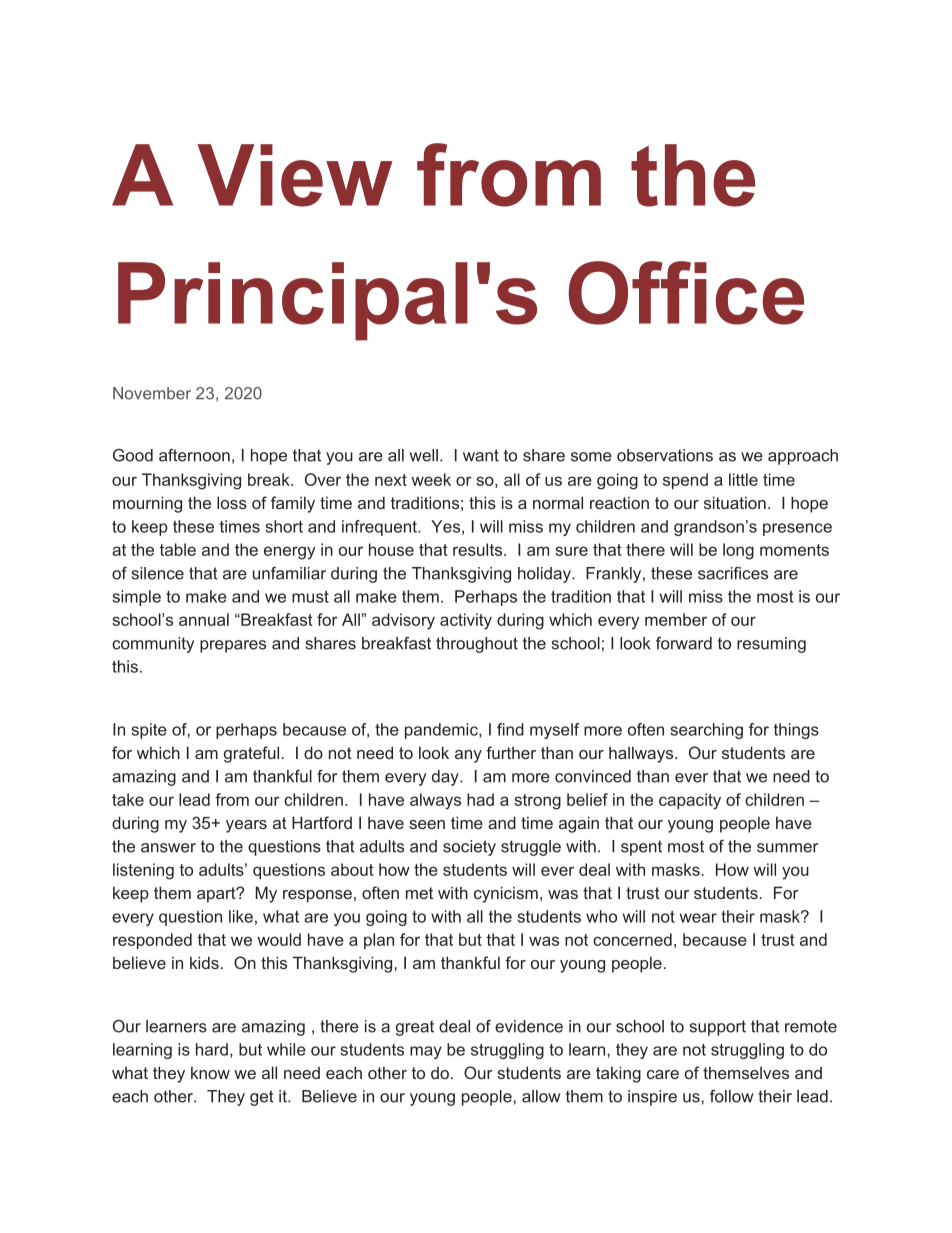 The width and height of the screenshot is (952, 1233). What do you see at coordinates (665, 455) in the screenshot?
I see `observations` at bounding box center [665, 455].
